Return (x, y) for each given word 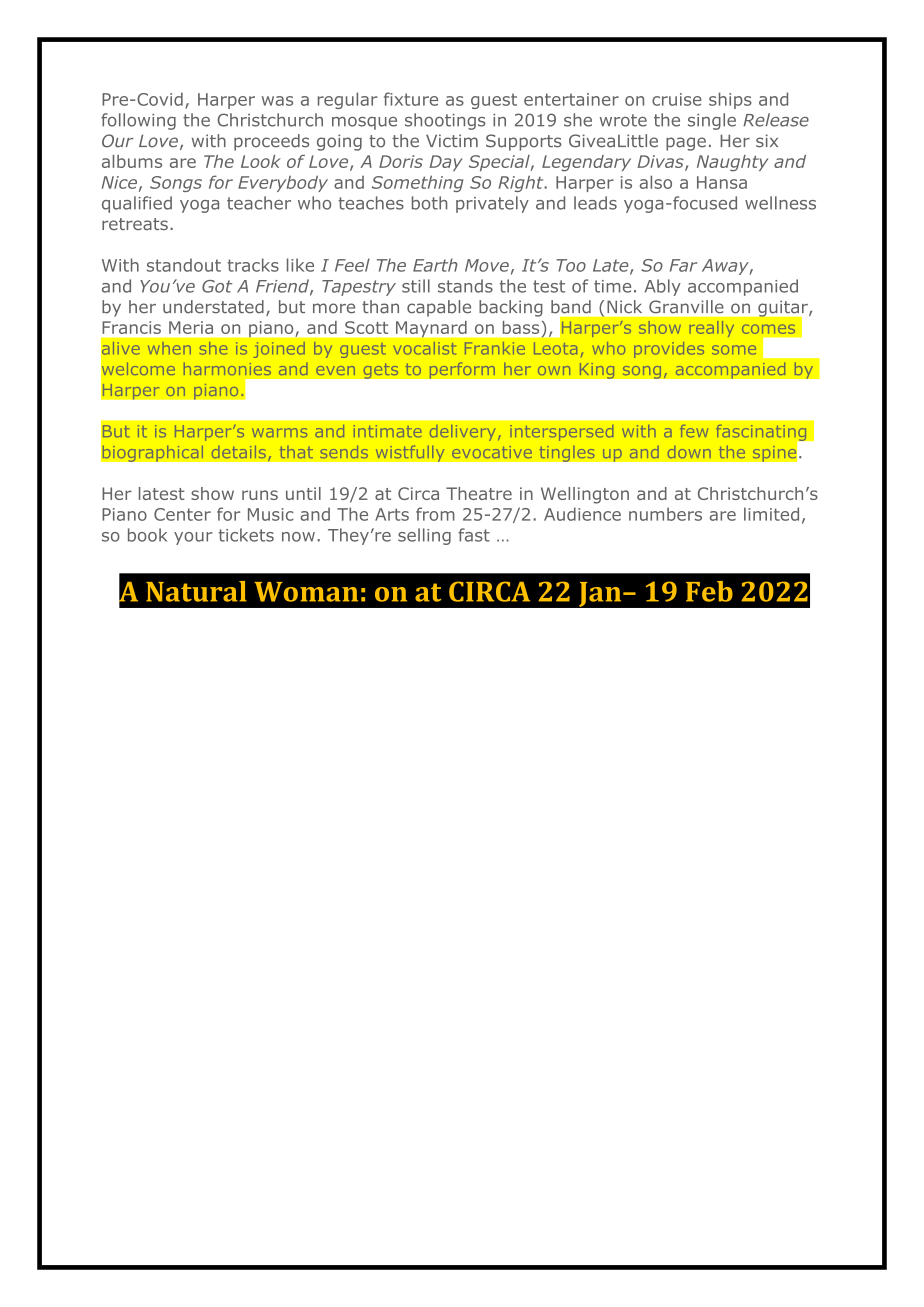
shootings (445, 121)
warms (279, 433)
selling (424, 536)
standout (184, 265)
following (138, 121)
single (712, 121)
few (694, 431)
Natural (196, 591)
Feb (709, 591)
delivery (462, 433)
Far (683, 265)
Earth (435, 265)
